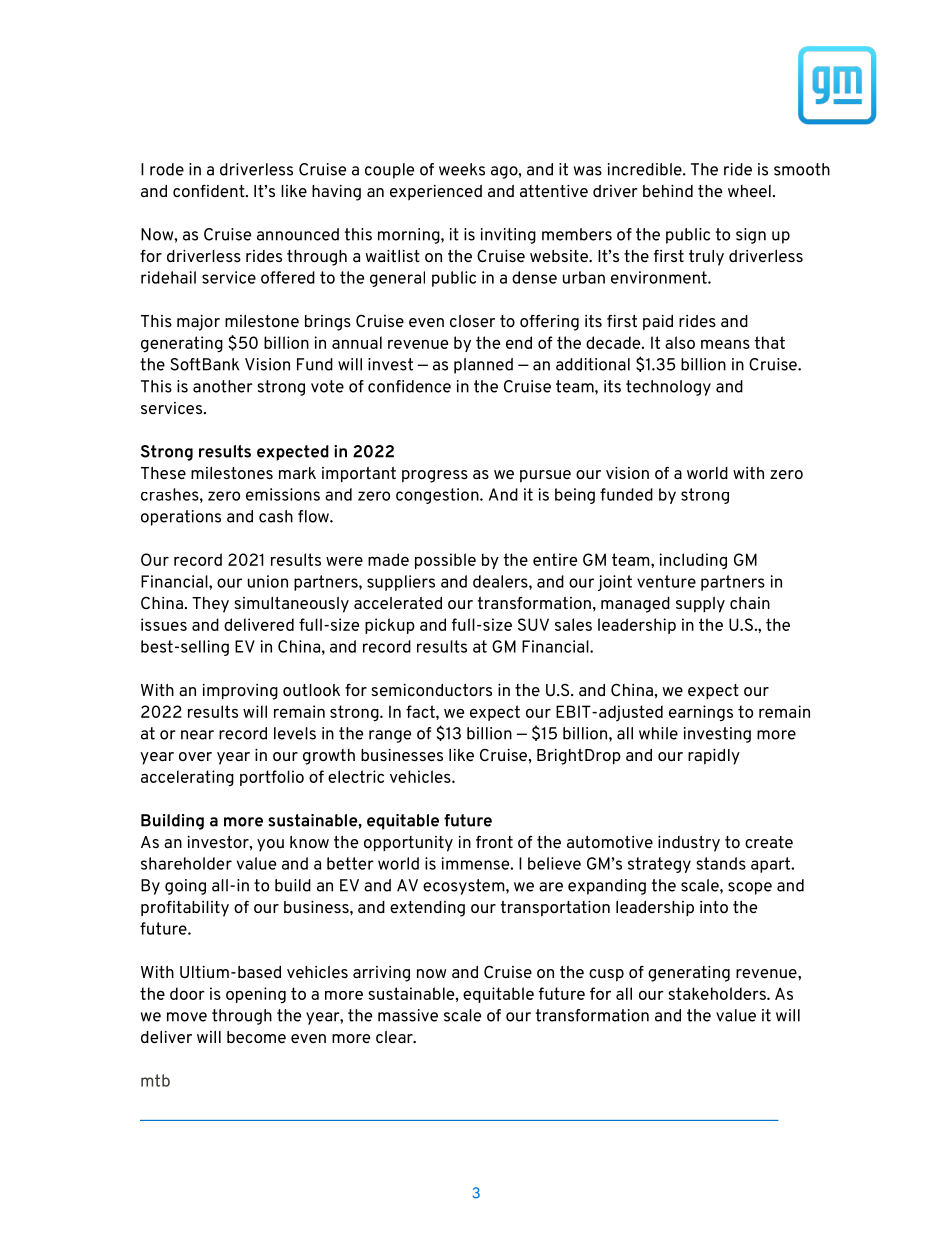  What do you see at coordinates (256, 1037) in the page?
I see `become` at bounding box center [256, 1037].
